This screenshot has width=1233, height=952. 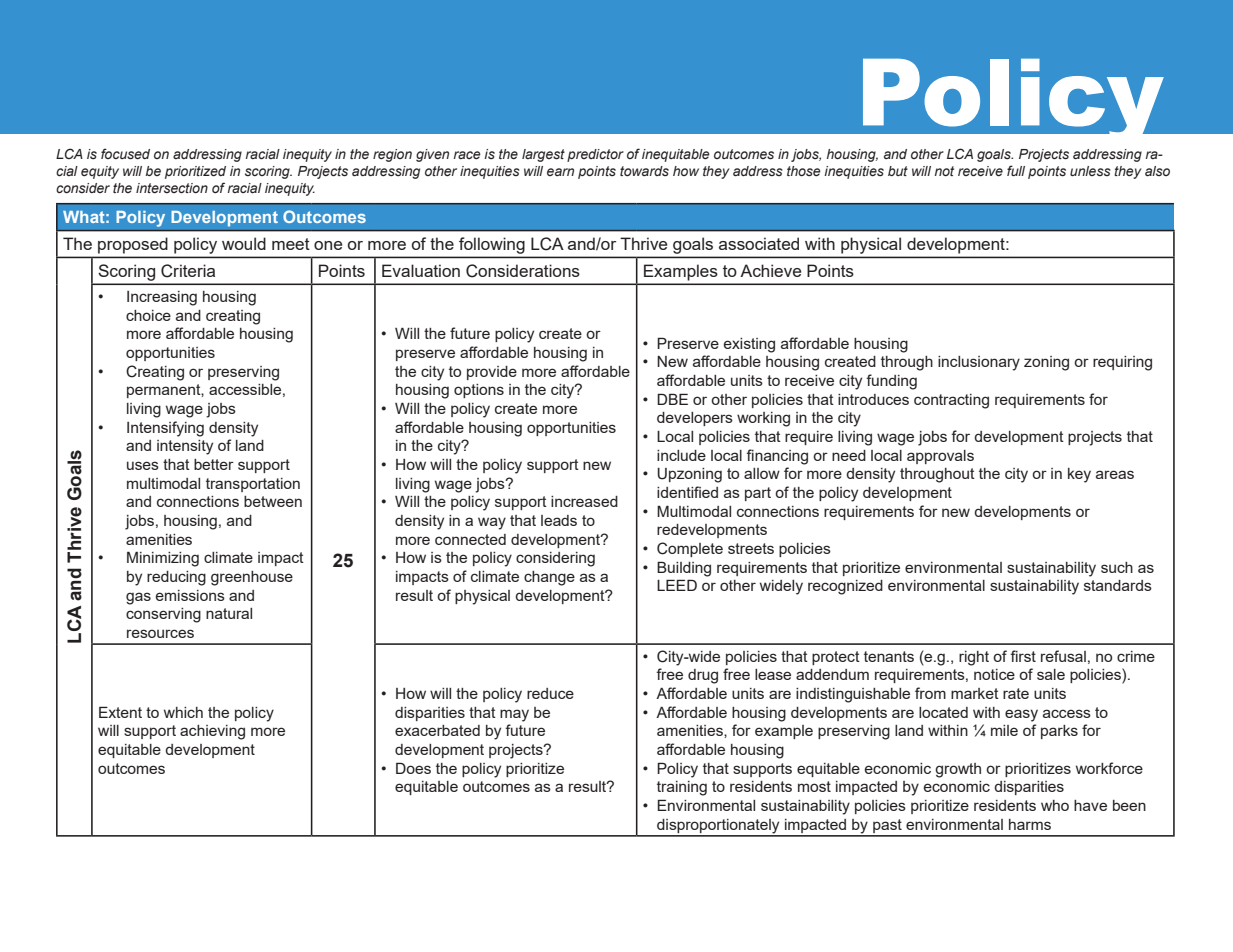 I want to click on towards, so click(x=644, y=171).
